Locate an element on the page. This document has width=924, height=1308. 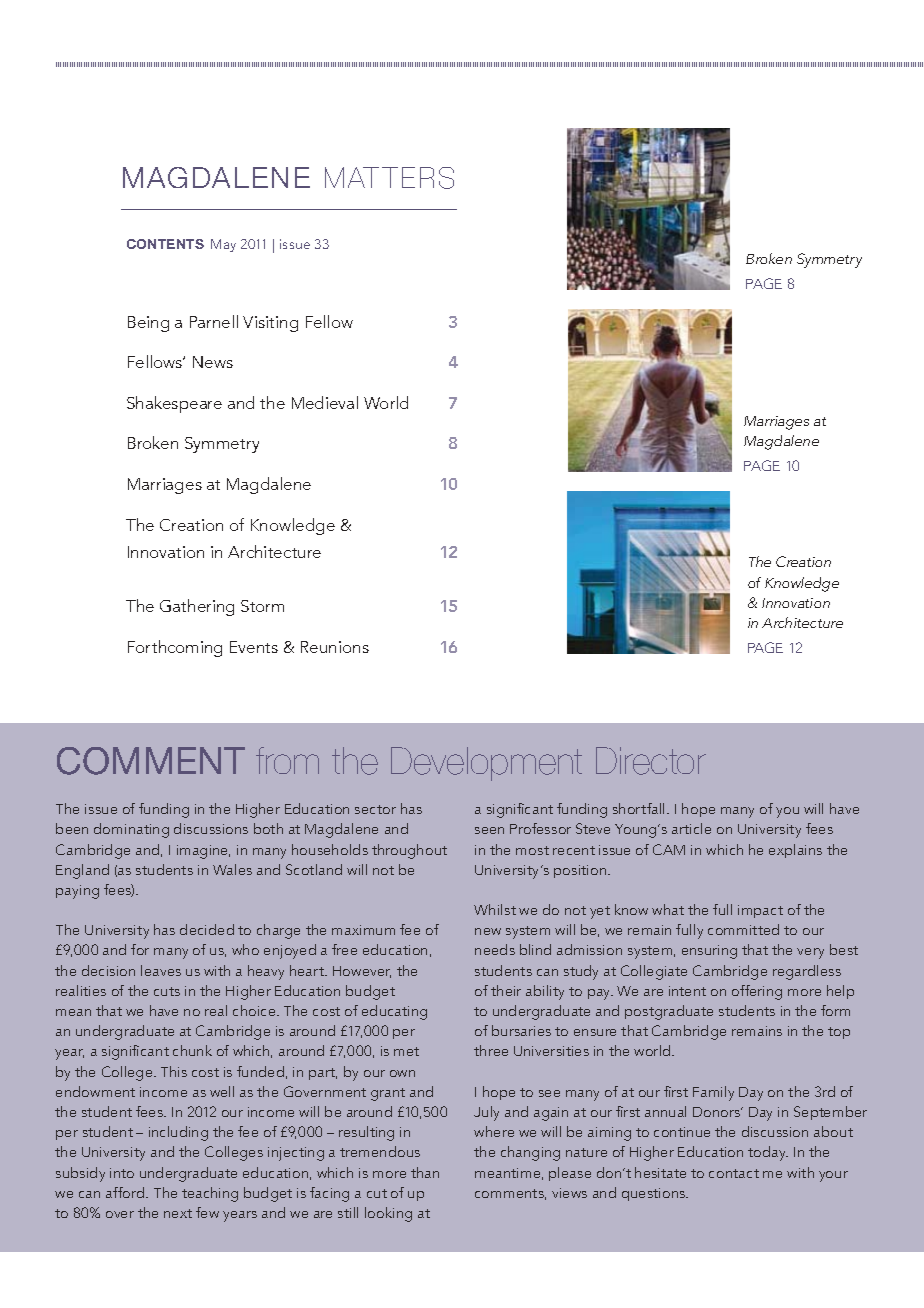
Forthcoming is located at coordinates (175, 648).
